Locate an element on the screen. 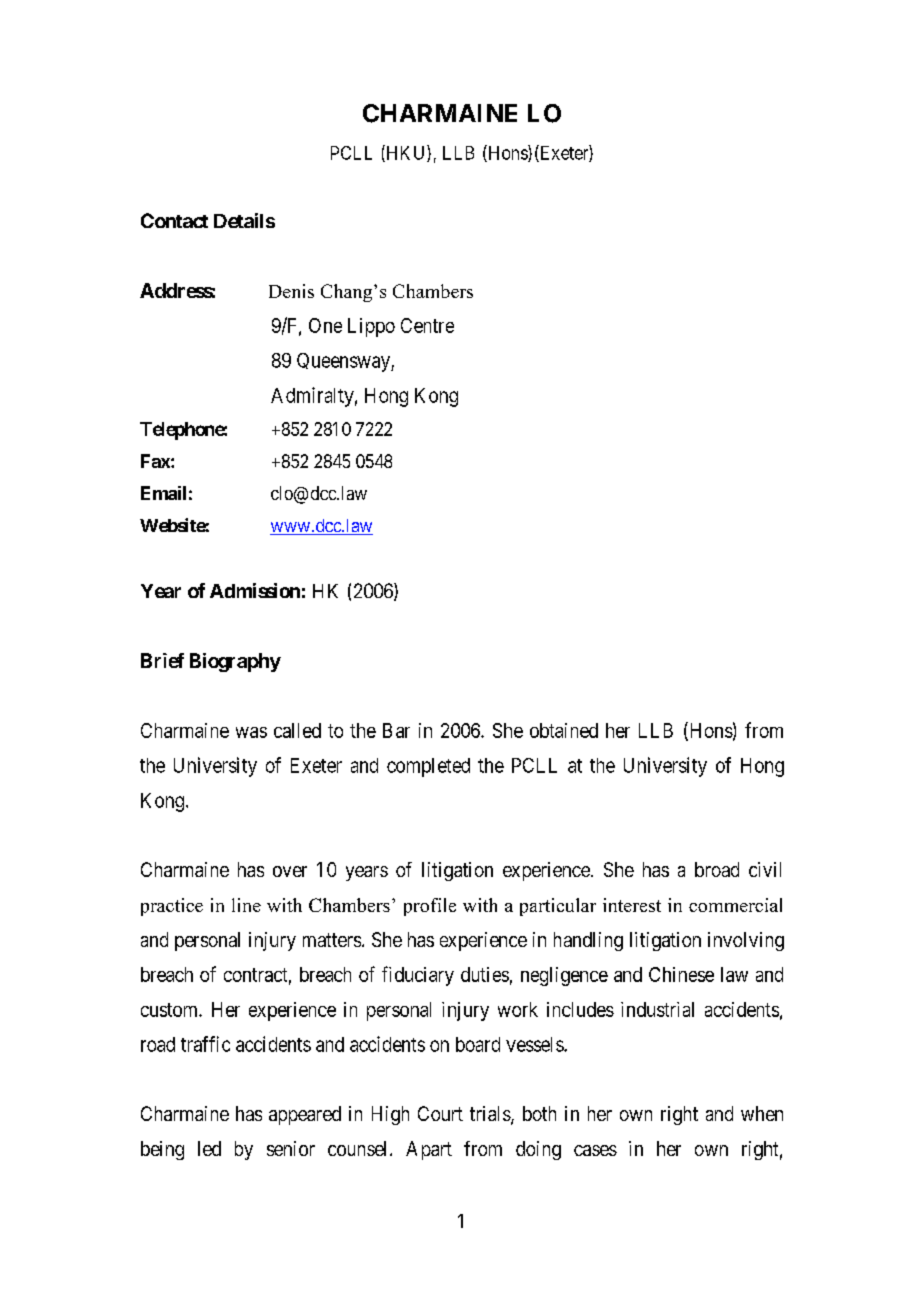 The image size is (924, 1309). Biography is located at coordinates (235, 662).
